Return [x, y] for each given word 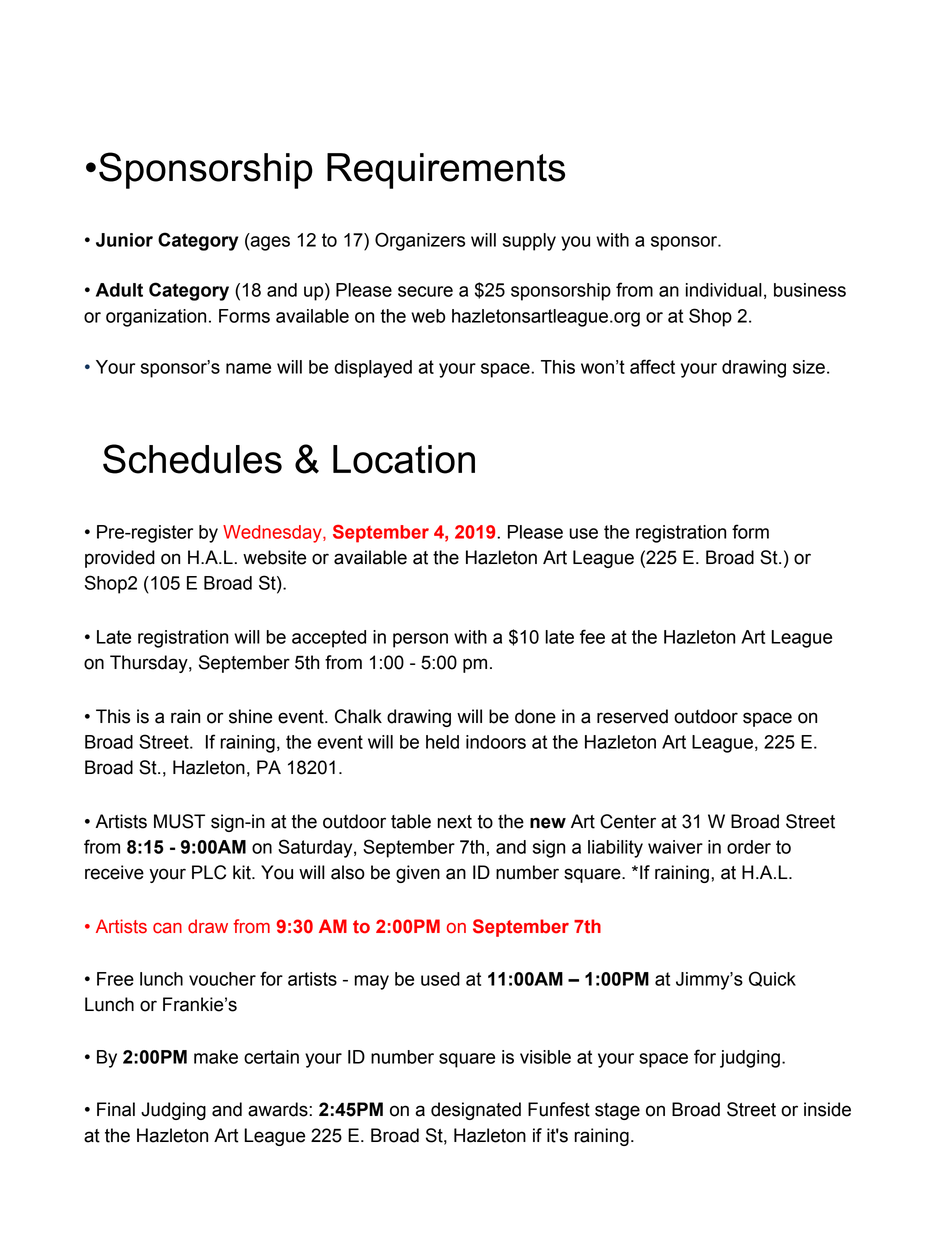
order [749, 847]
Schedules [192, 459]
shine [250, 716]
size [809, 367]
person [420, 640]
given [418, 874]
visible [545, 1057]
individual [724, 290]
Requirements [446, 171]
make [216, 1057]
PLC [209, 872]
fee [592, 636]
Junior [124, 240]
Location [404, 459]
